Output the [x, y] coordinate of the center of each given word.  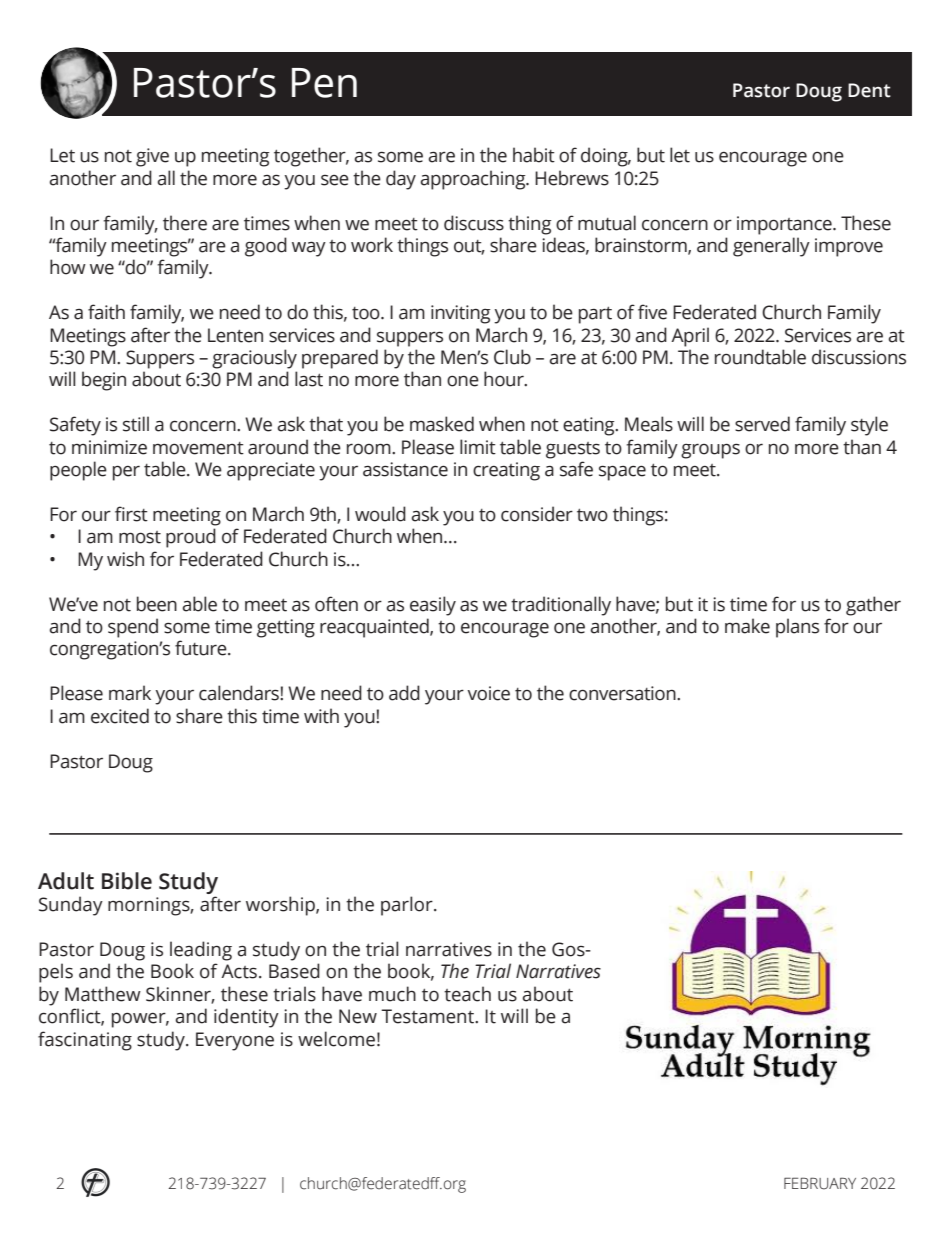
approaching [474, 180]
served [762, 424]
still [136, 424]
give [152, 157]
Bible [127, 881]
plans [797, 628]
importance [785, 225]
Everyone [235, 1041]
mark [130, 693]
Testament [428, 1016]
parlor [408, 906]
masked [442, 424]
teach [467, 994]
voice [488, 693]
